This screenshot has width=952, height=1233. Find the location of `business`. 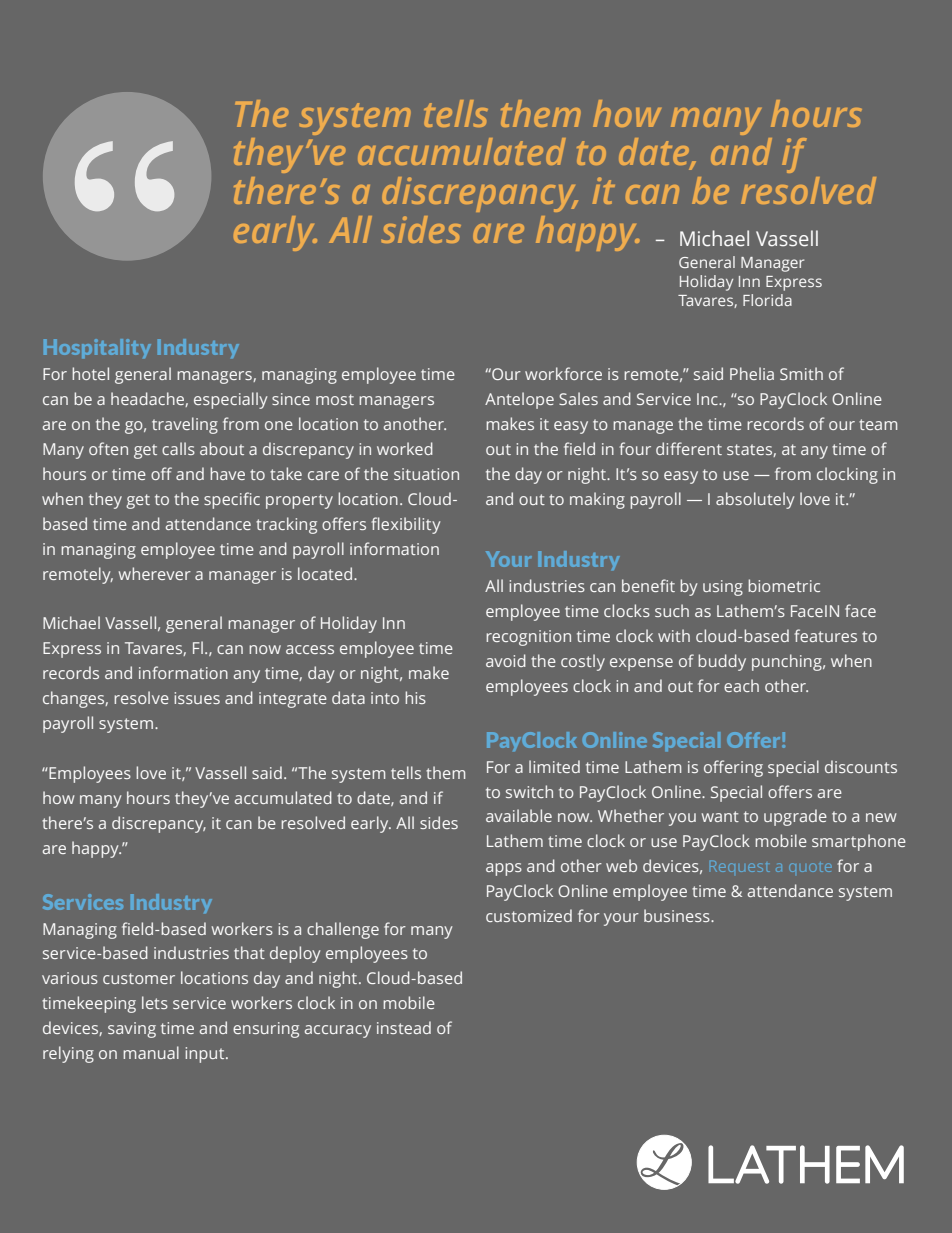

business is located at coordinates (678, 915).
